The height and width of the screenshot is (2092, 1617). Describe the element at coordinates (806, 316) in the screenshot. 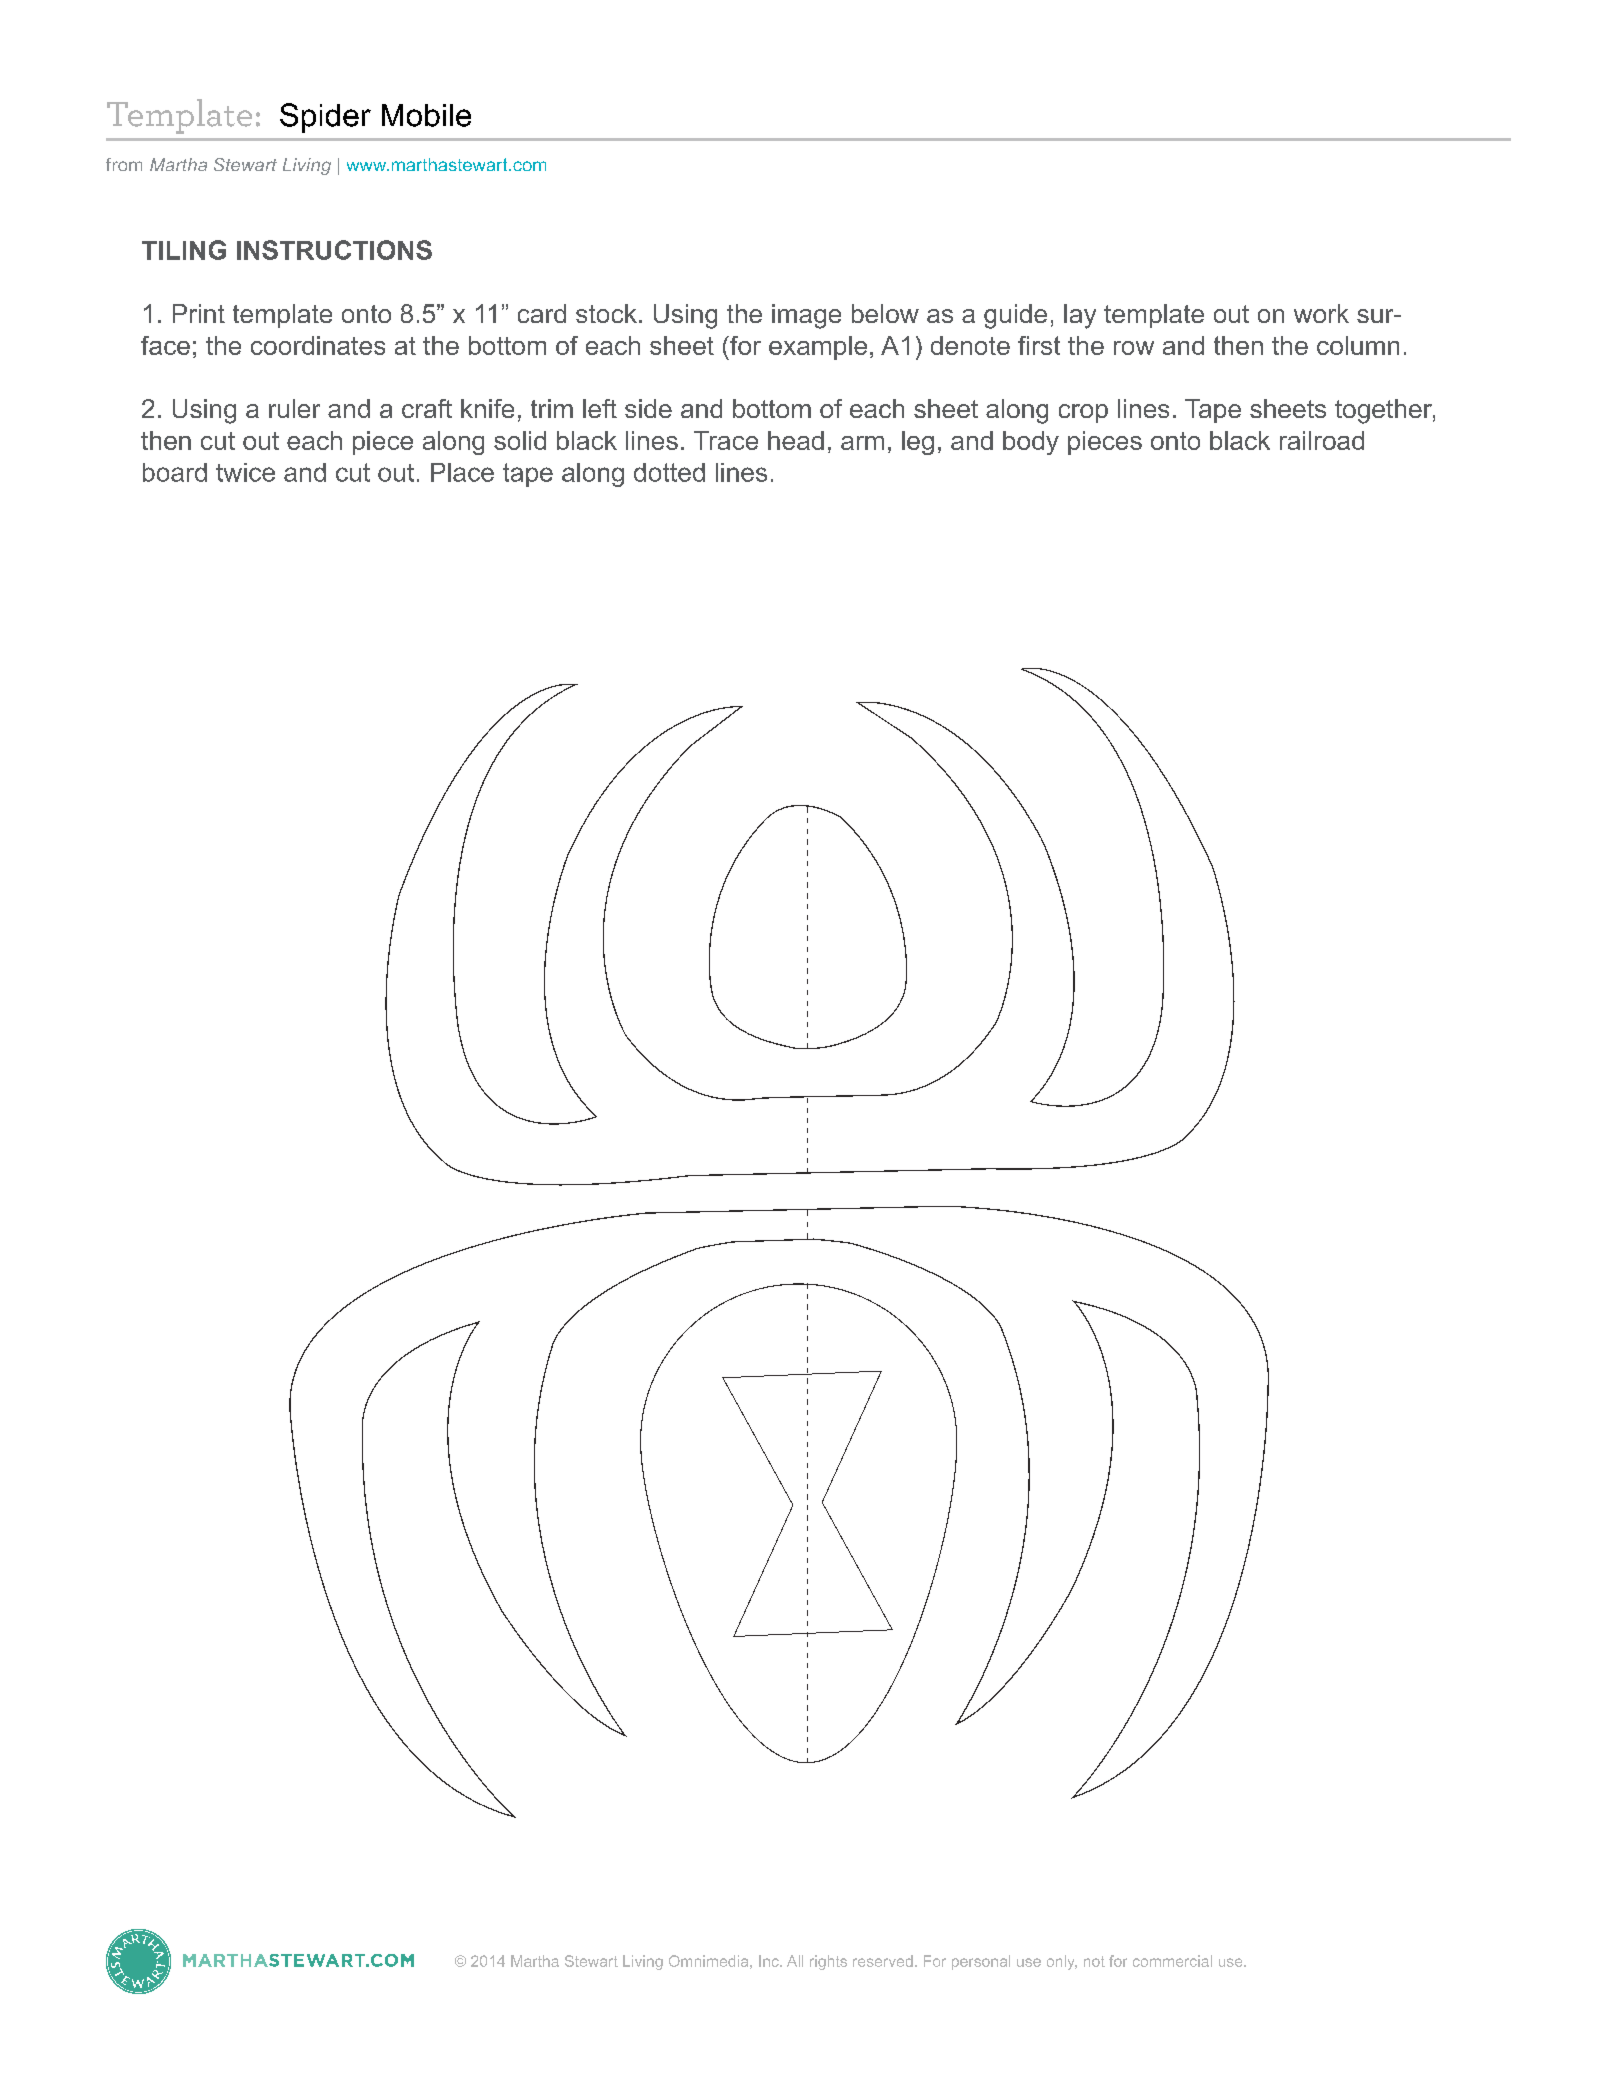

I see `image` at that location.
